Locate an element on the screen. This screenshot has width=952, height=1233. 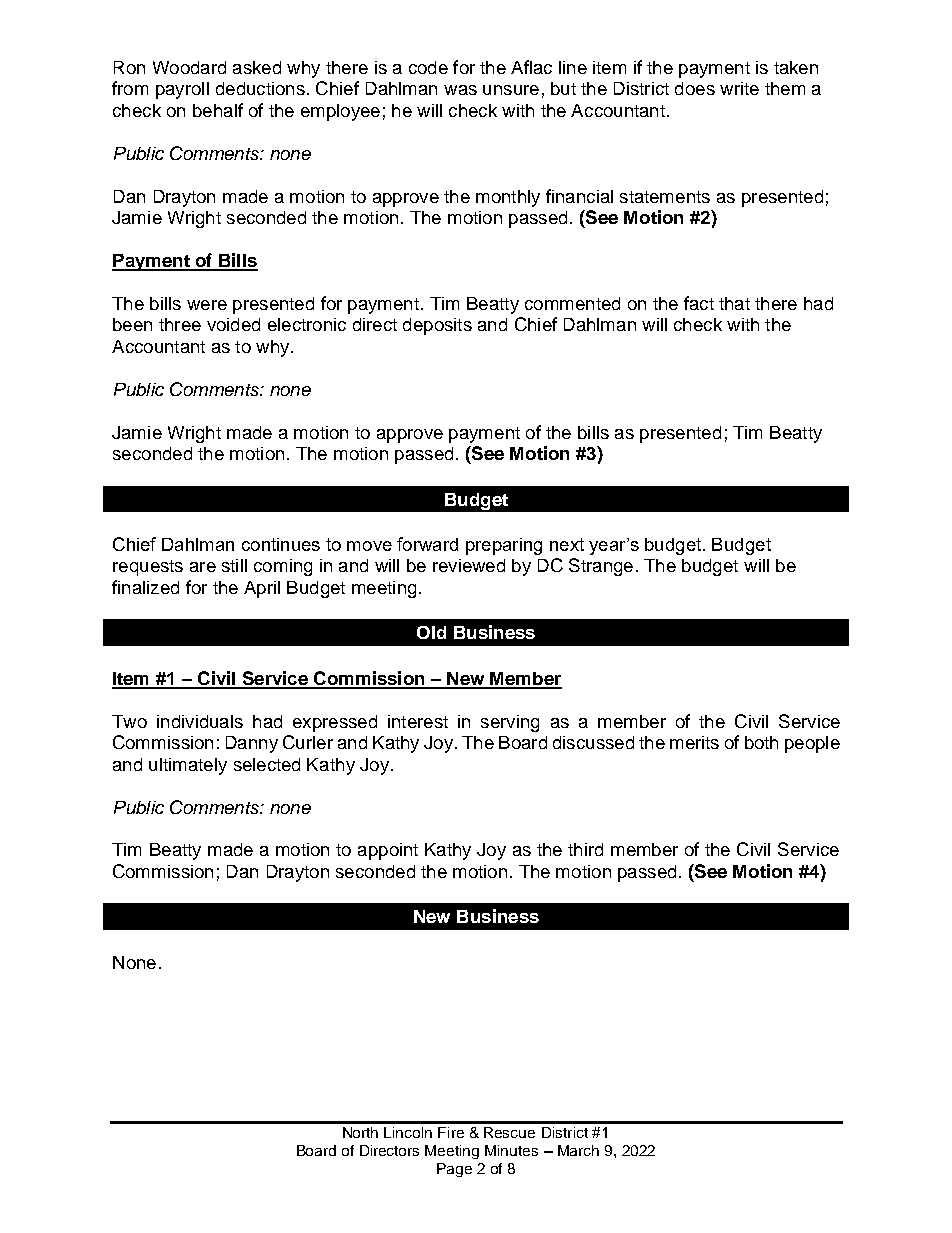
was is located at coordinates (460, 90).
